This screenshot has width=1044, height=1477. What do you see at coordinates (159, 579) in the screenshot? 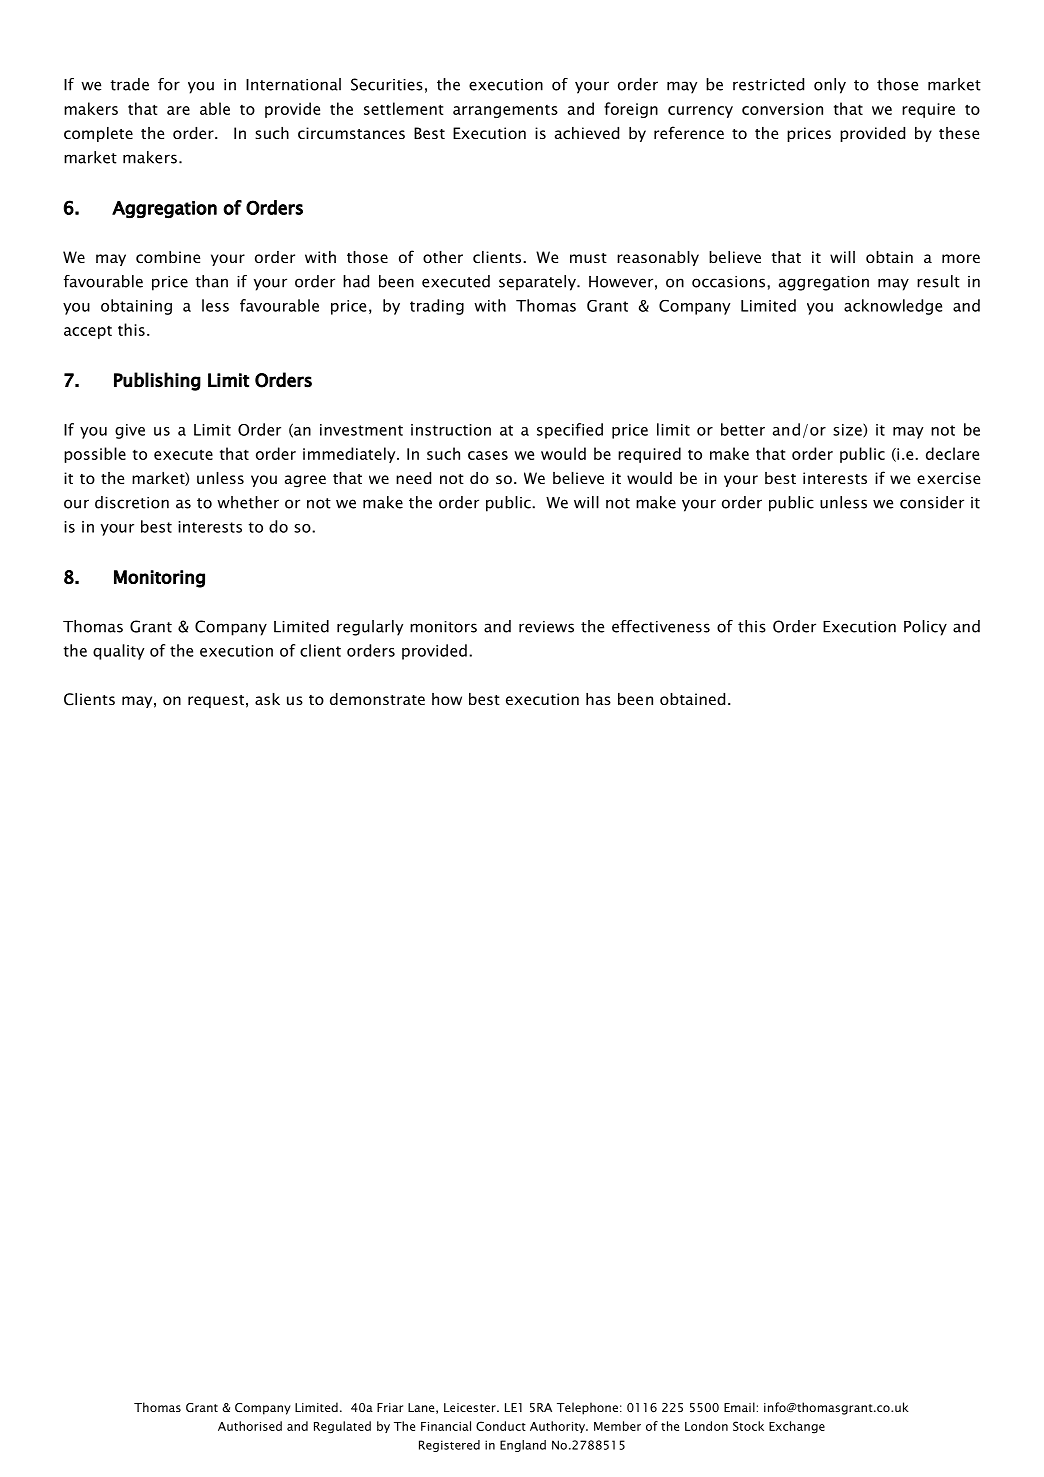
I see `Monitoring` at bounding box center [159, 579].
